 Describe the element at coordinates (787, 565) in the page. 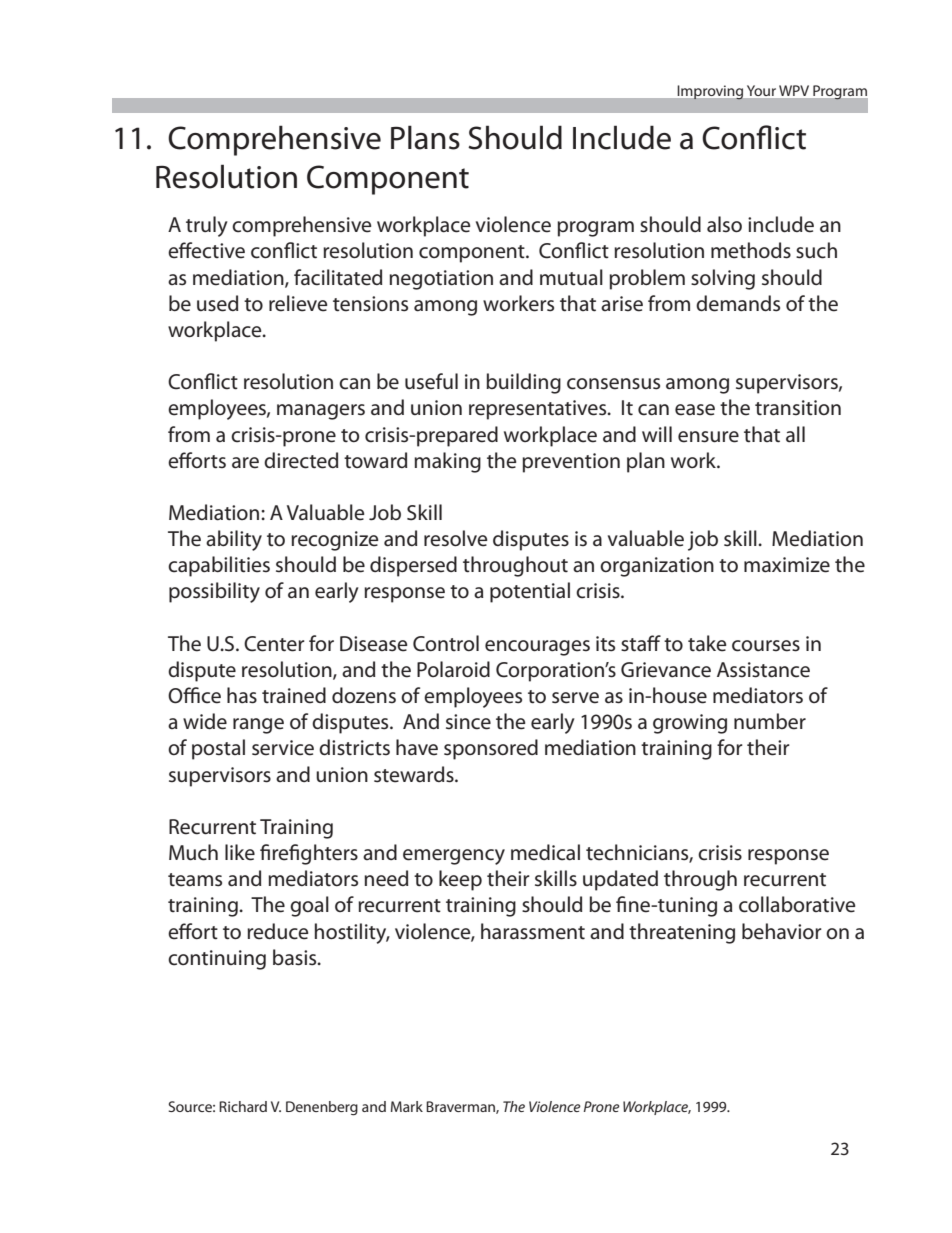

I see `maximize` at that location.
